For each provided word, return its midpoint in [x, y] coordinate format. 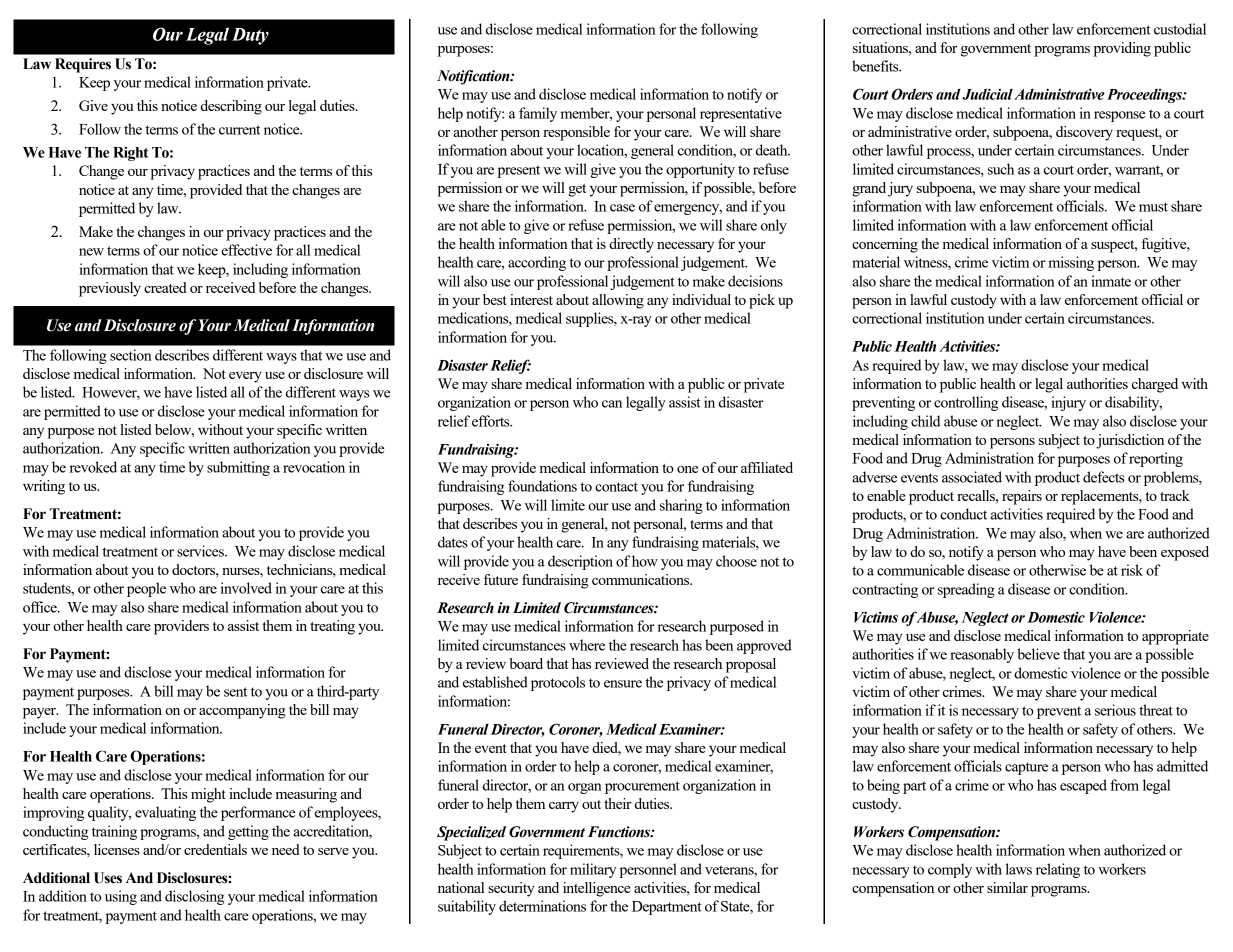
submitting [238, 468]
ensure [623, 684]
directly [631, 245]
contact [616, 487]
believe [1038, 654]
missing [1071, 263]
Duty [250, 36]
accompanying [242, 711]
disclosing [194, 897]
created [165, 287]
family [538, 114]
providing [1122, 49]
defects [1104, 477]
